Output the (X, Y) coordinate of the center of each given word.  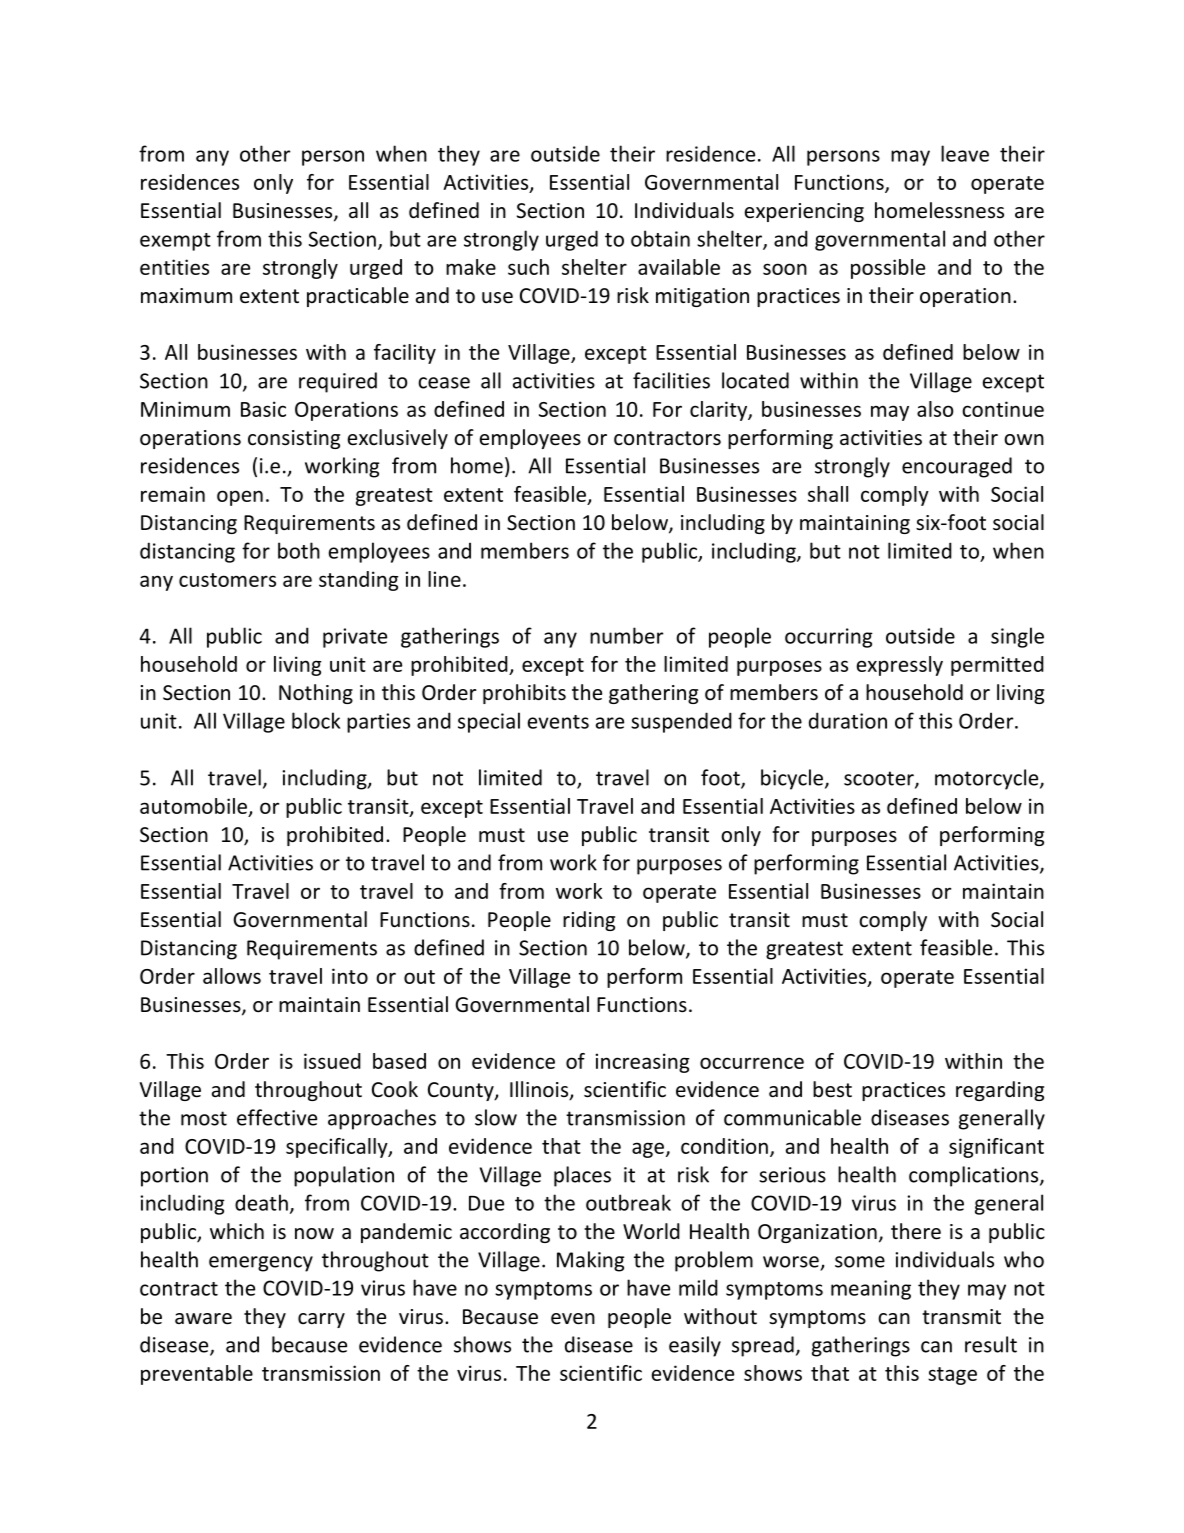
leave (965, 153)
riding (589, 921)
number (626, 635)
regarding (1000, 1091)
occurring (829, 638)
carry (321, 1320)
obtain (660, 238)
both (299, 550)
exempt (175, 242)
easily (695, 1346)
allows (232, 976)
